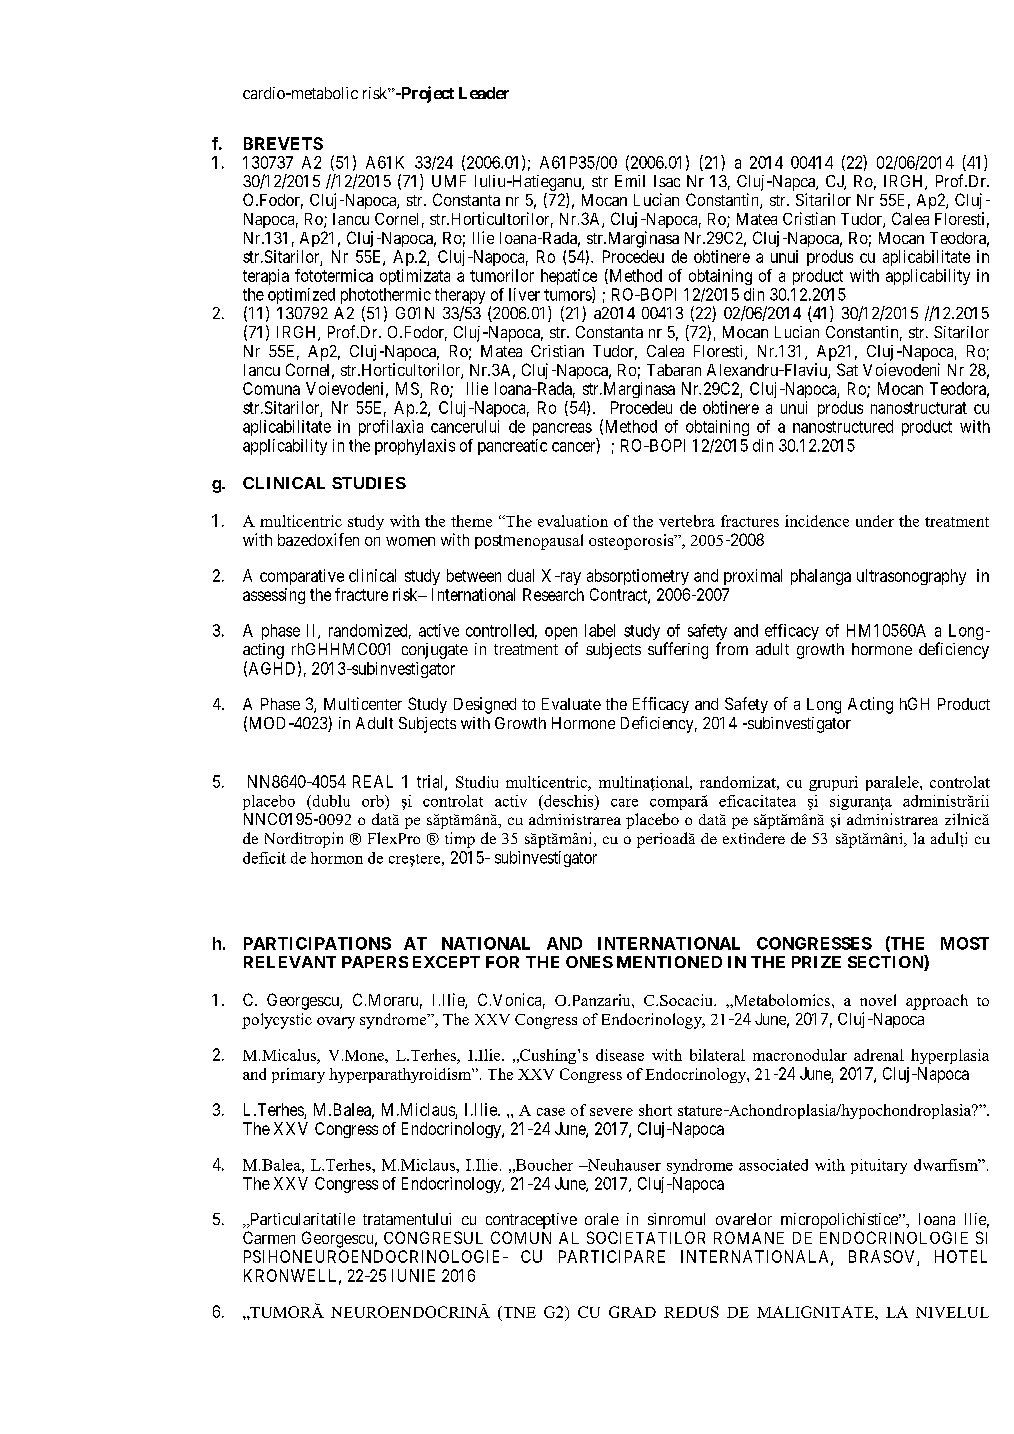 The width and height of the page is (1014, 1434). What do you see at coordinates (847, 369) in the page?
I see `Sat` at bounding box center [847, 369].
